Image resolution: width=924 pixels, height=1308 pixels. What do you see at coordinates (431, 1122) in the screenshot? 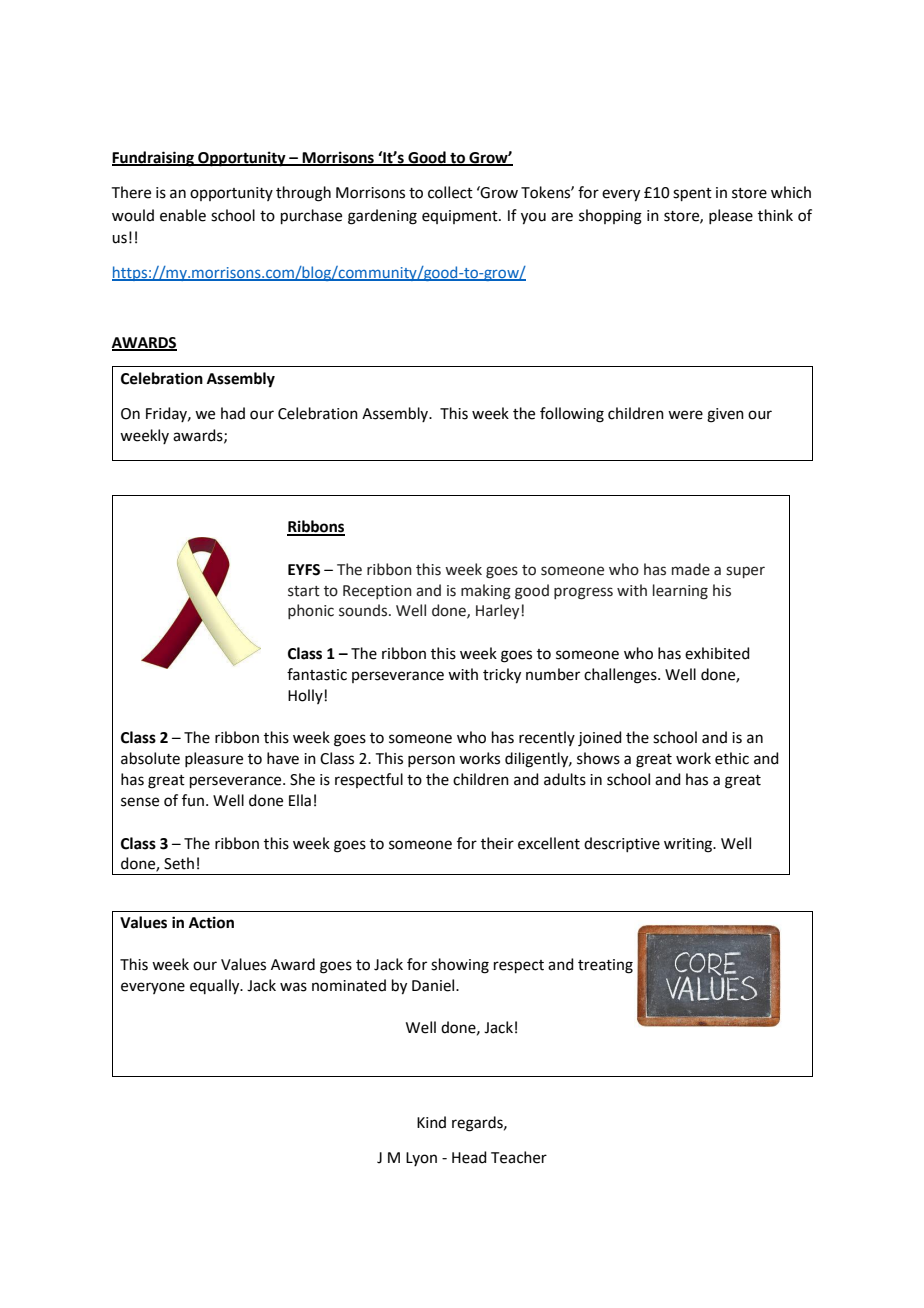
I see `Kind` at bounding box center [431, 1122].
